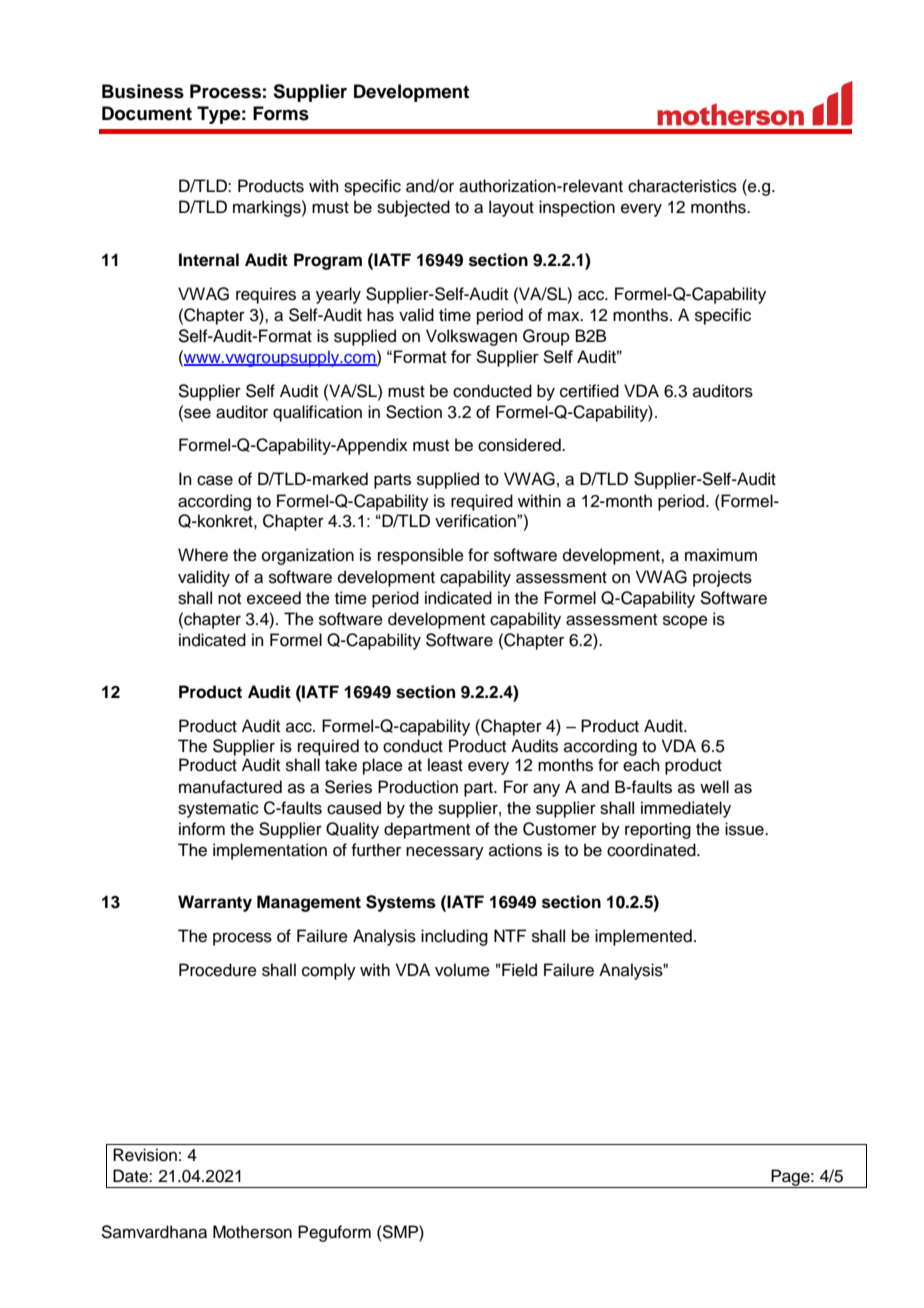  What do you see at coordinates (682, 186) in the screenshot?
I see `characteristics` at bounding box center [682, 186].
